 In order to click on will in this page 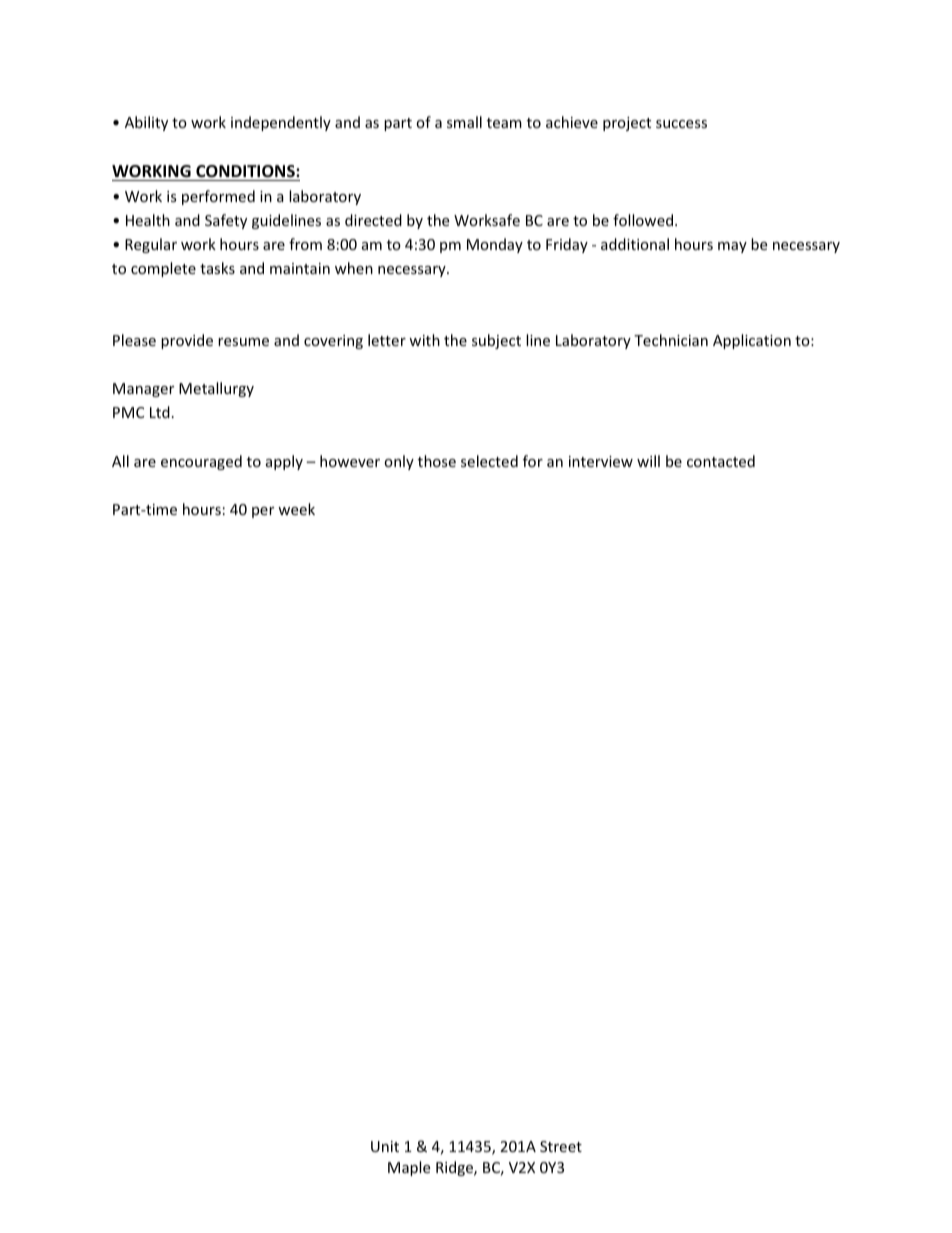, I will do `click(648, 461)`.
